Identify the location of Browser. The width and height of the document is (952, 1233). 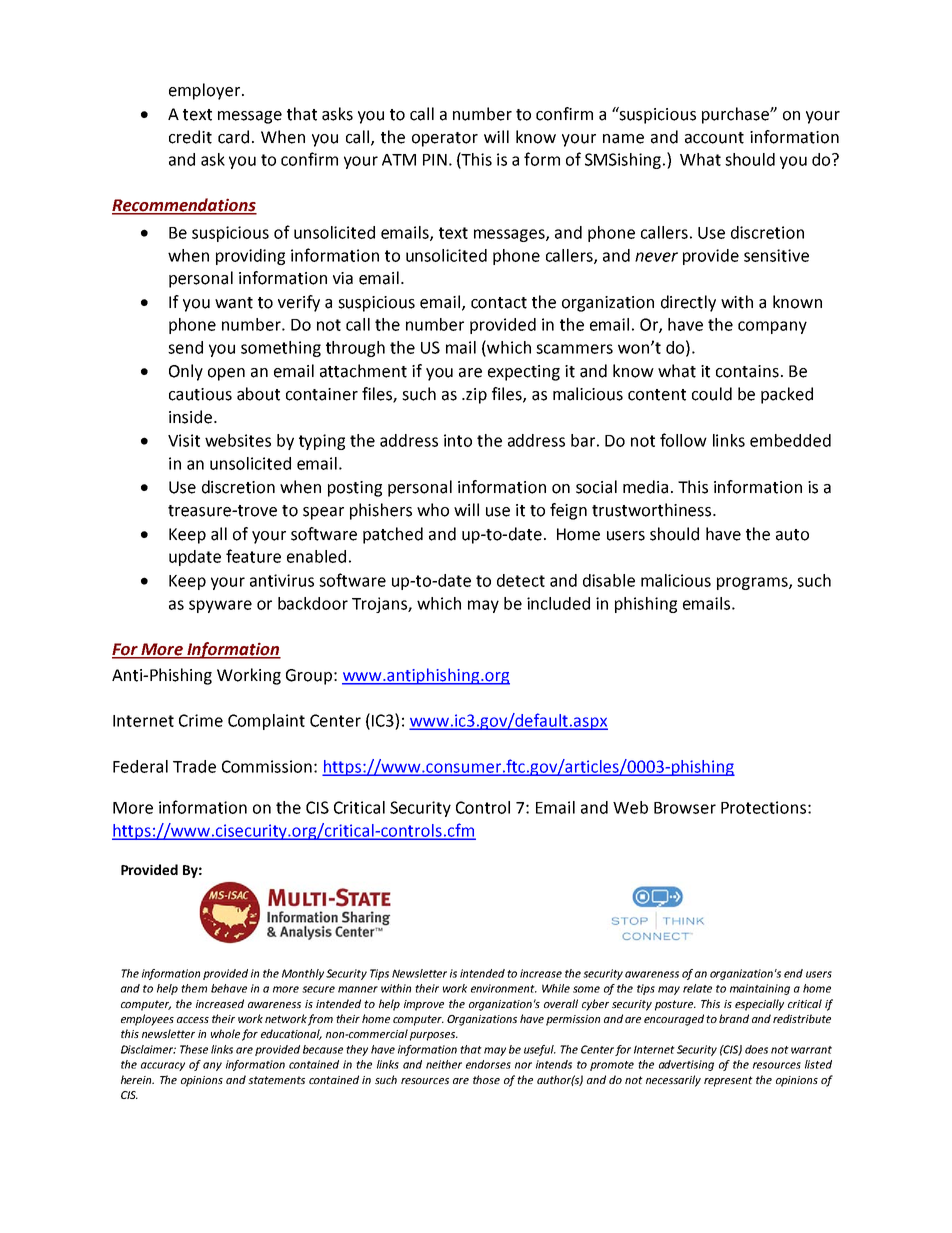
(685, 808).
